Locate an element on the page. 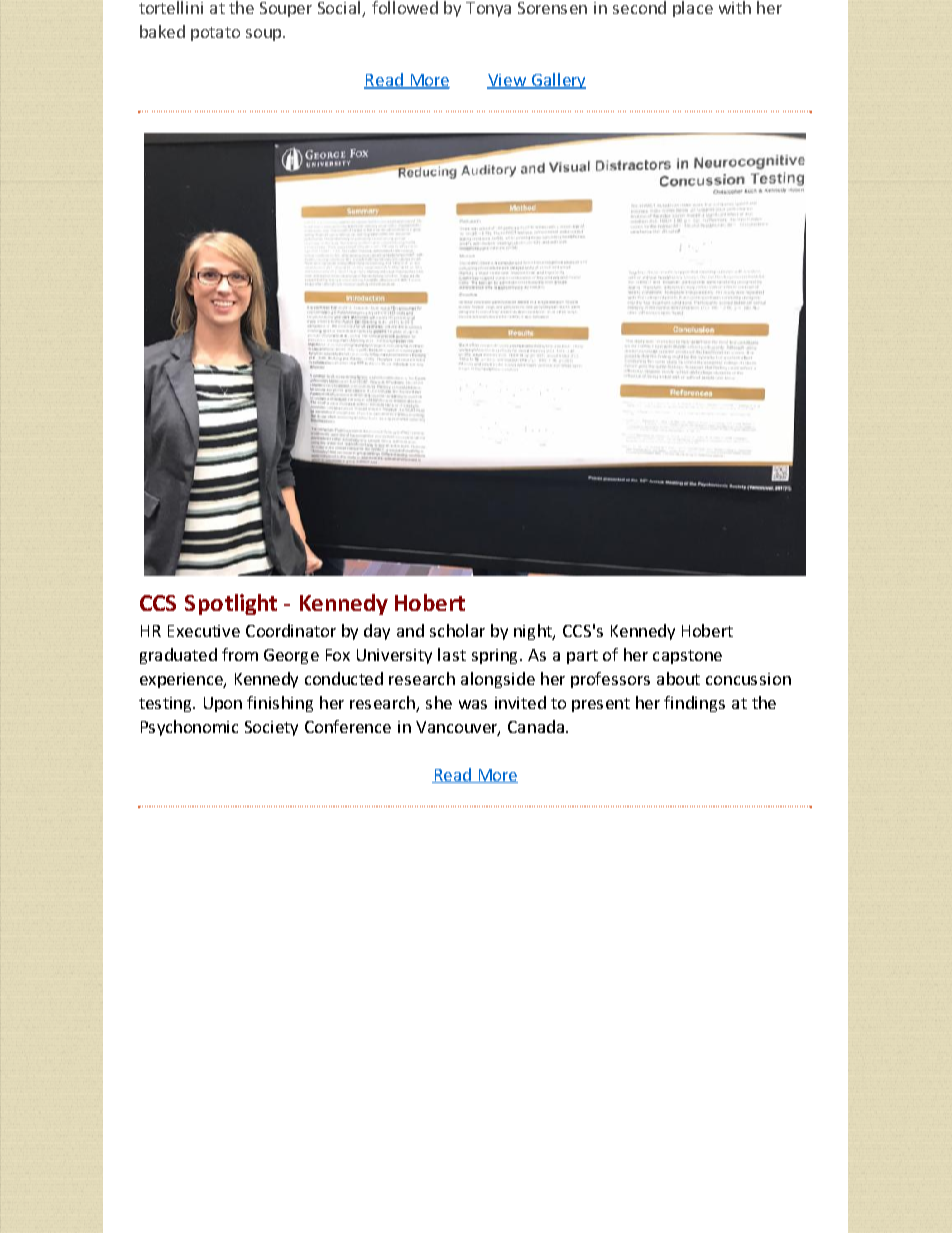  View is located at coordinates (507, 81).
